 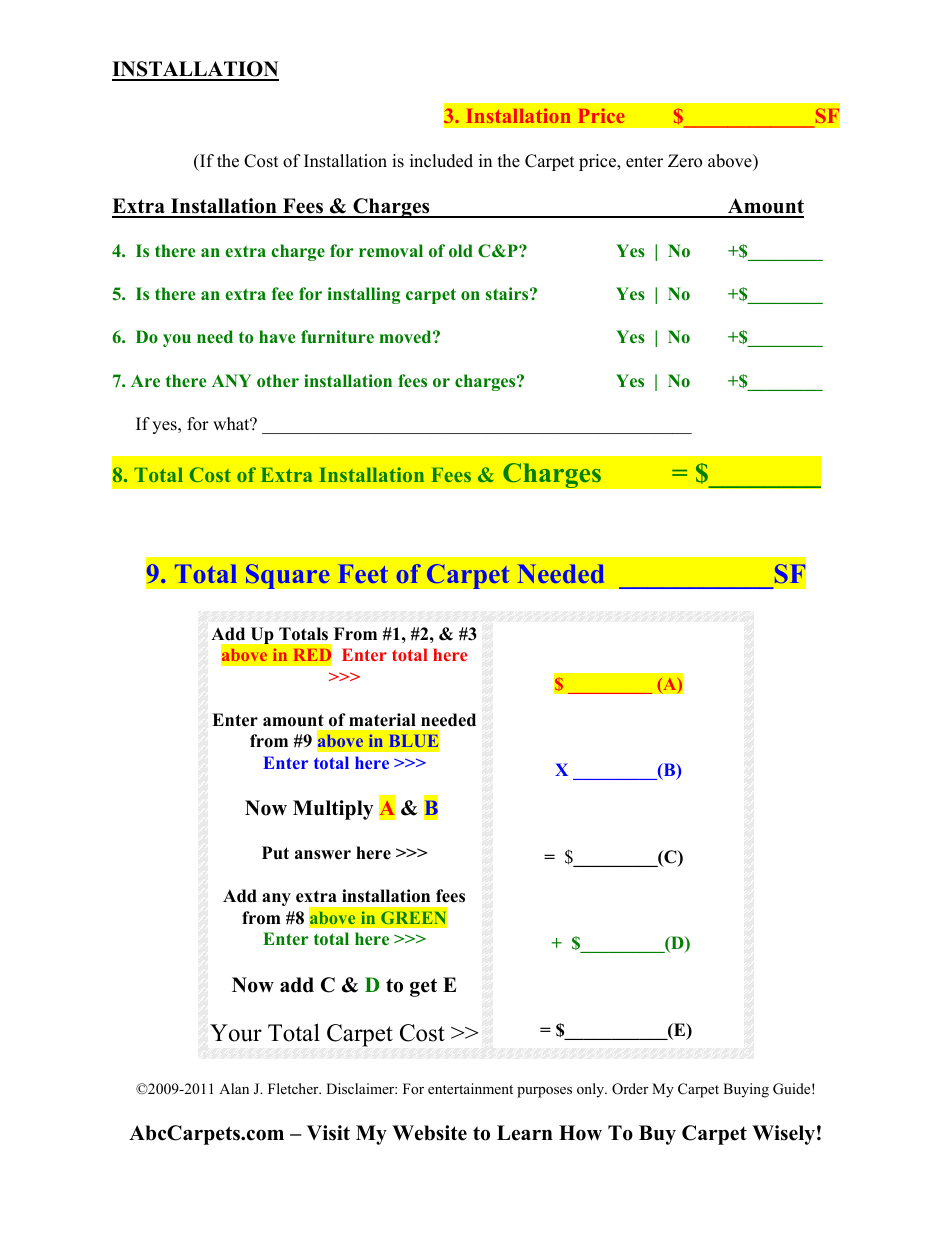 I want to click on removal, so click(x=391, y=251).
